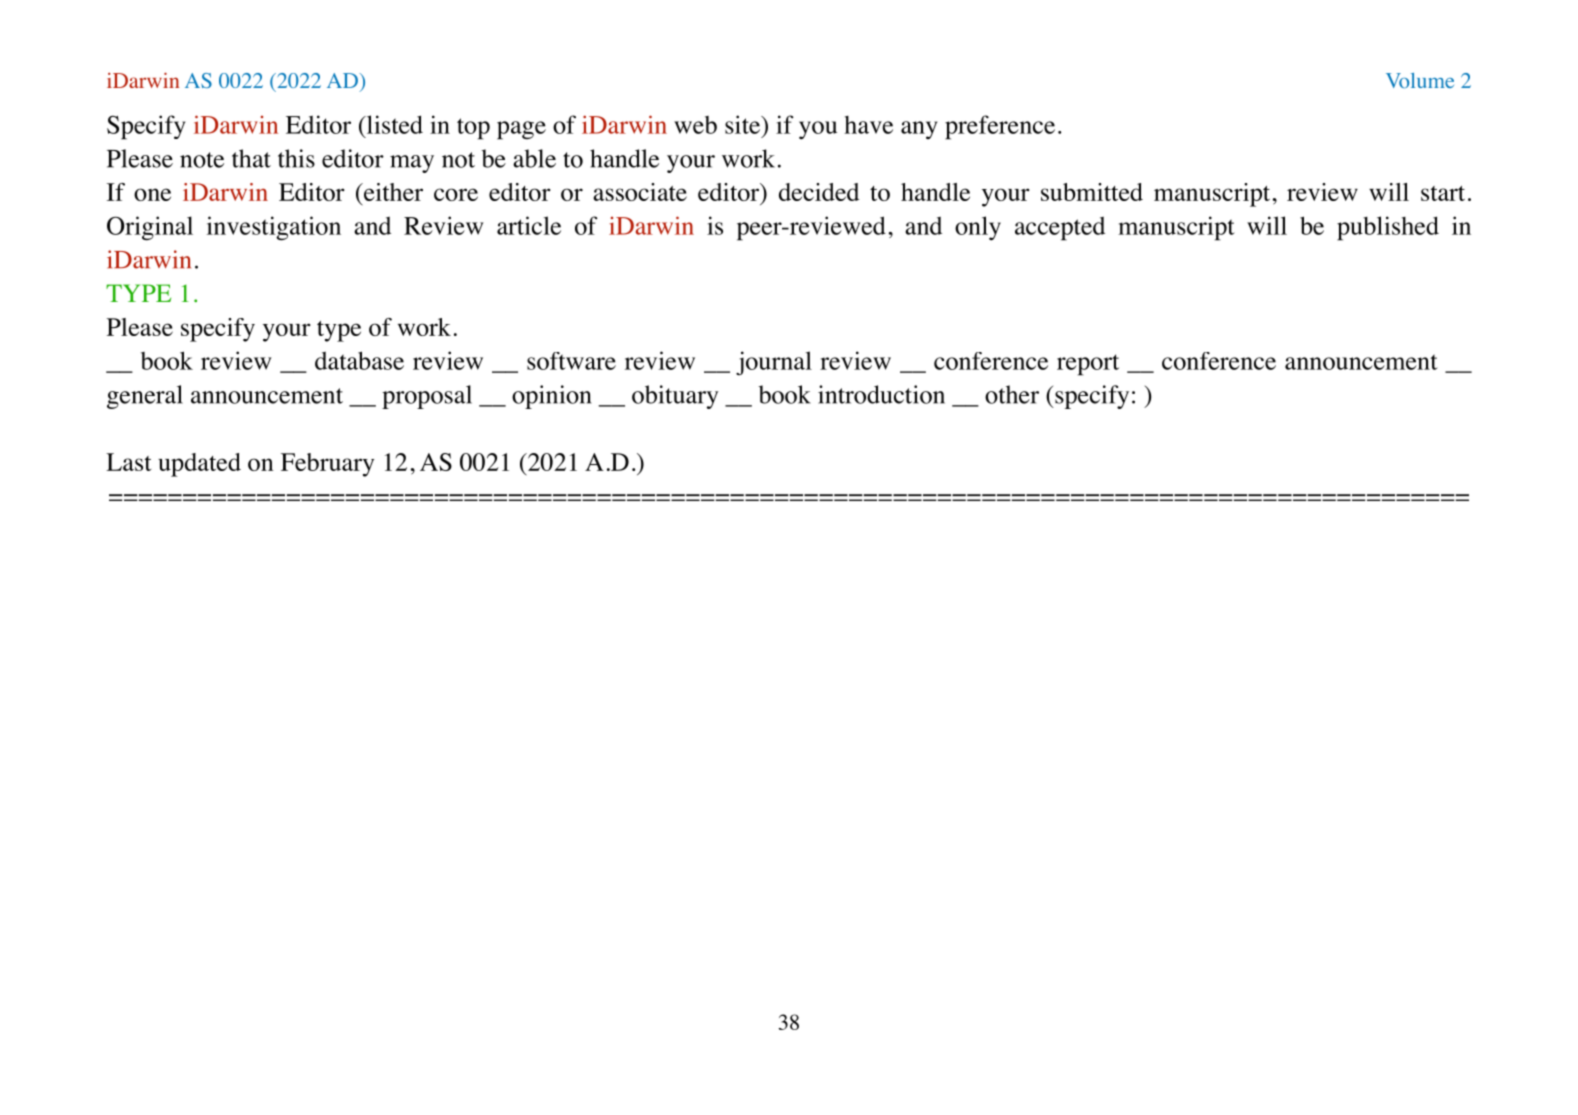 The height and width of the screenshot is (1115, 1578). Describe the element at coordinates (274, 228) in the screenshot. I see `investigation` at that location.
